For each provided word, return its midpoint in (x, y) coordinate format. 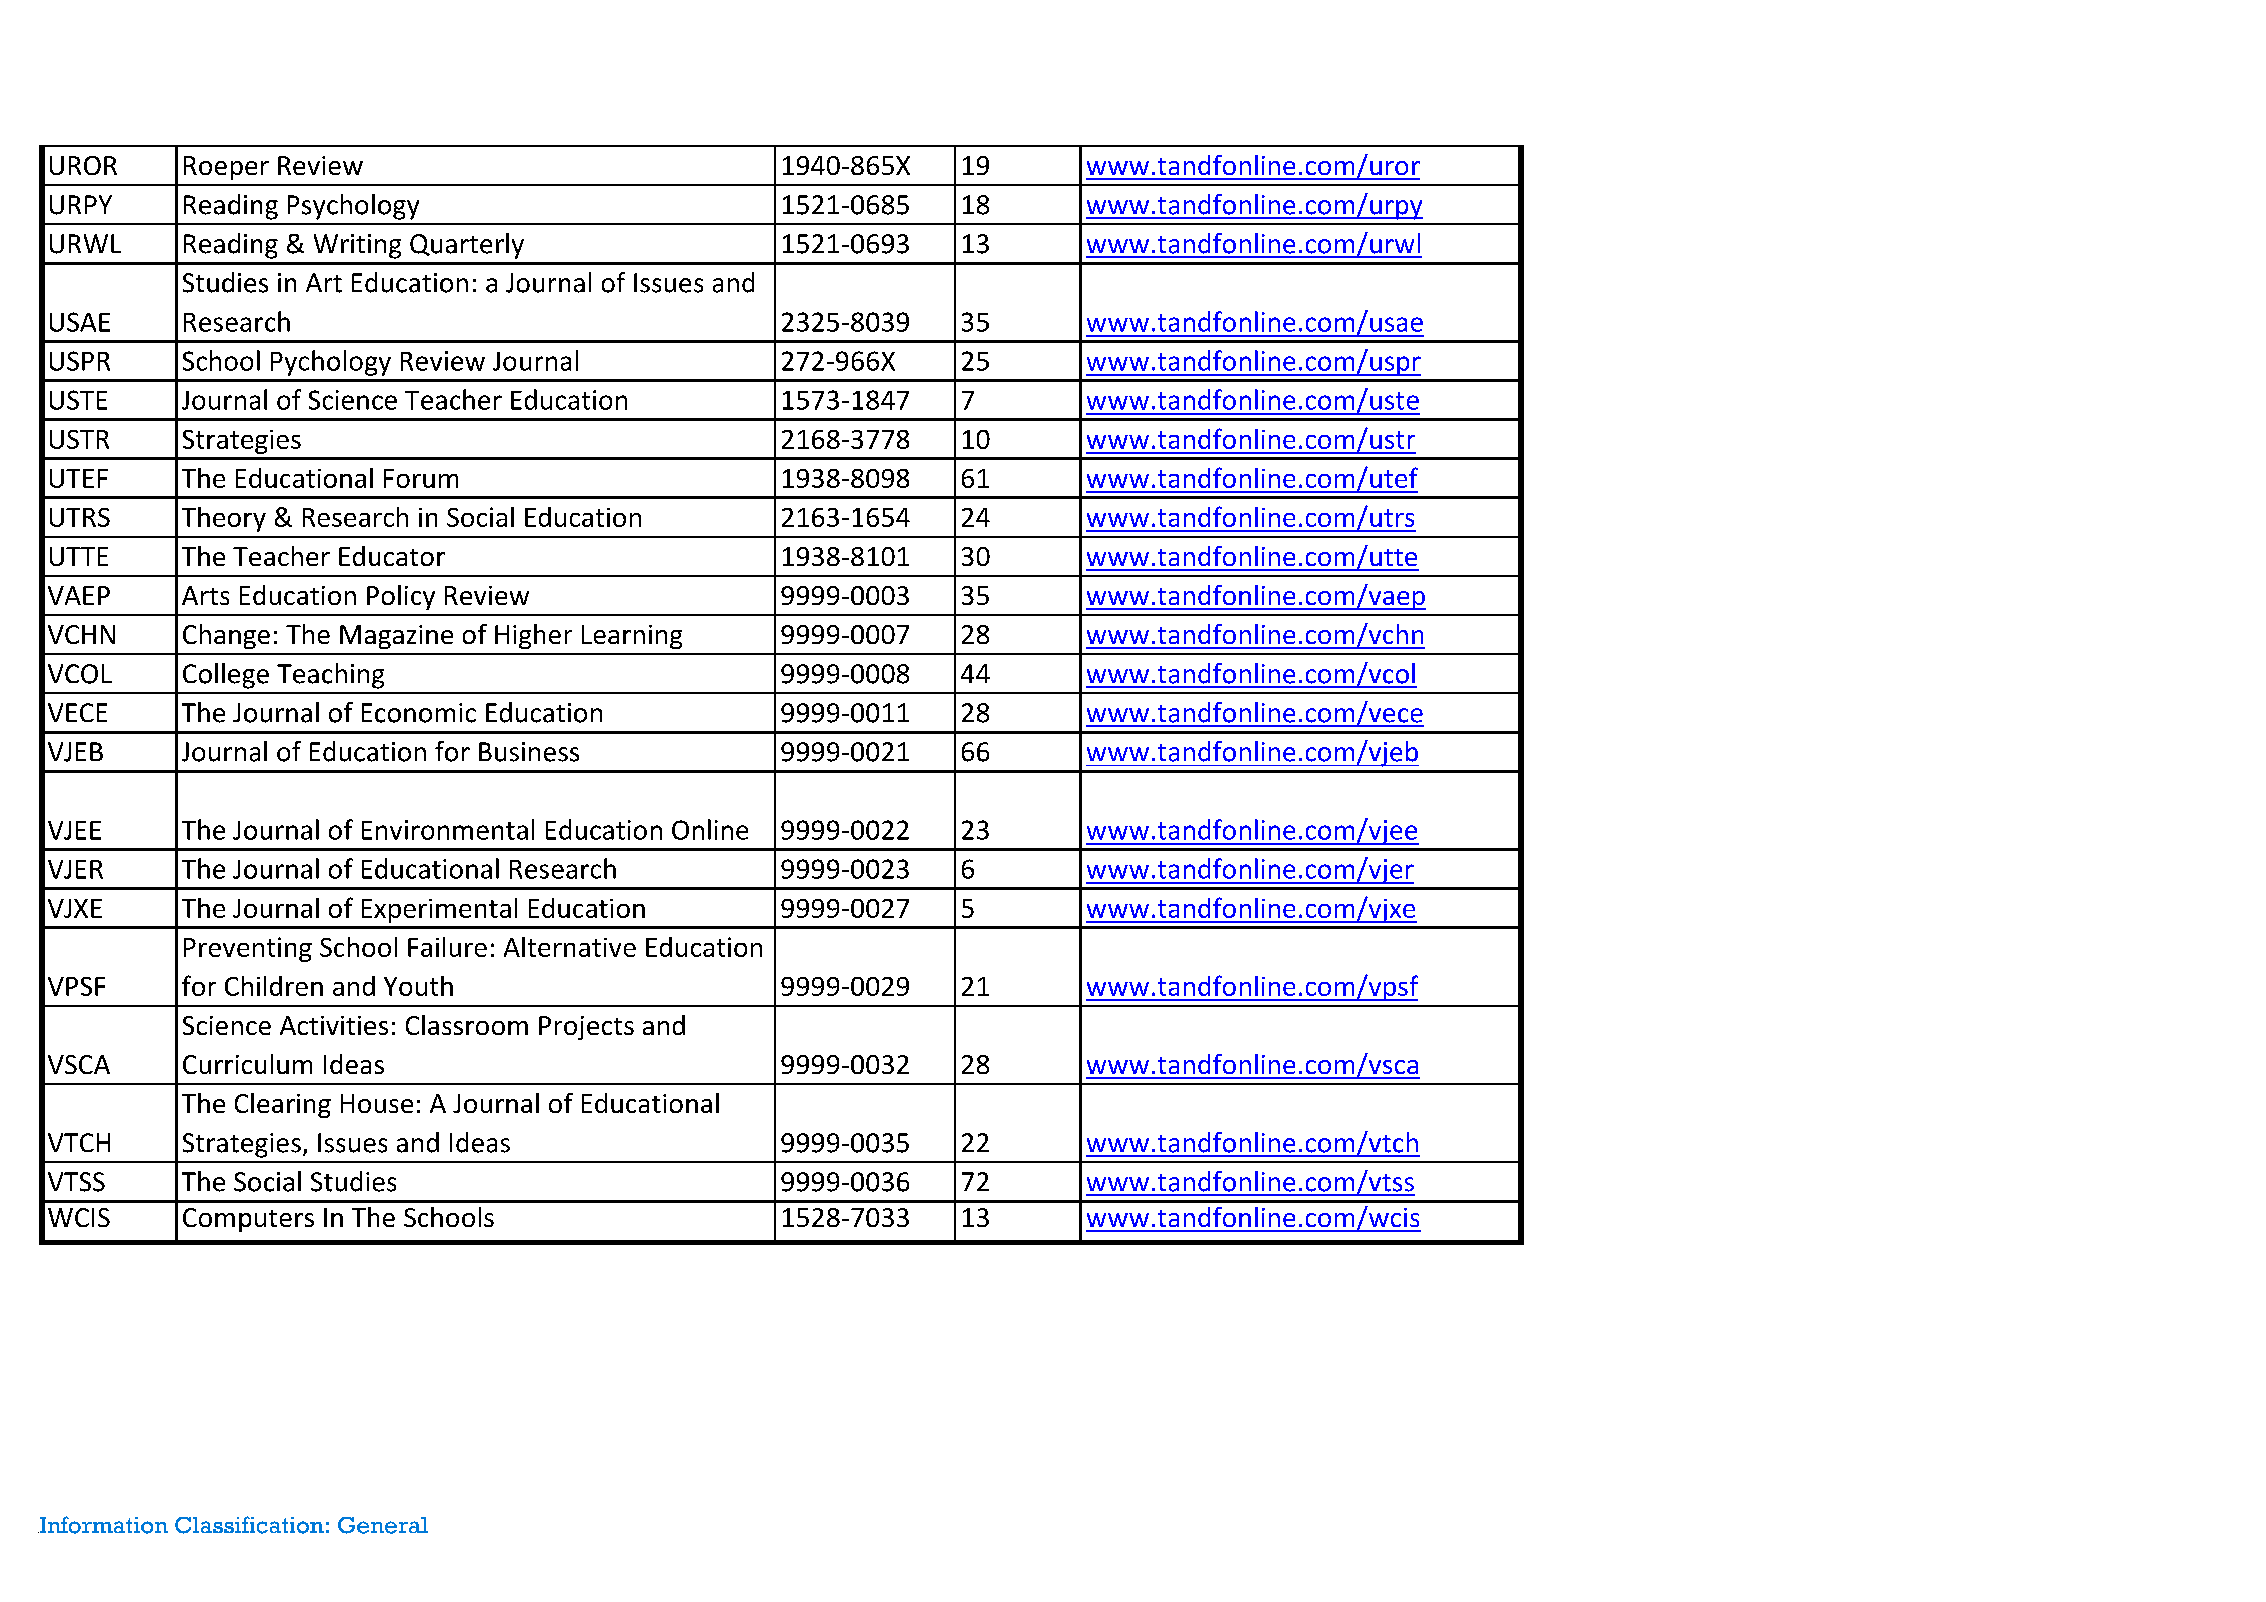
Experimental (439, 910)
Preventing (248, 949)
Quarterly (467, 246)
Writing (357, 246)
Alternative (570, 947)
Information (103, 1525)
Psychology (353, 207)
